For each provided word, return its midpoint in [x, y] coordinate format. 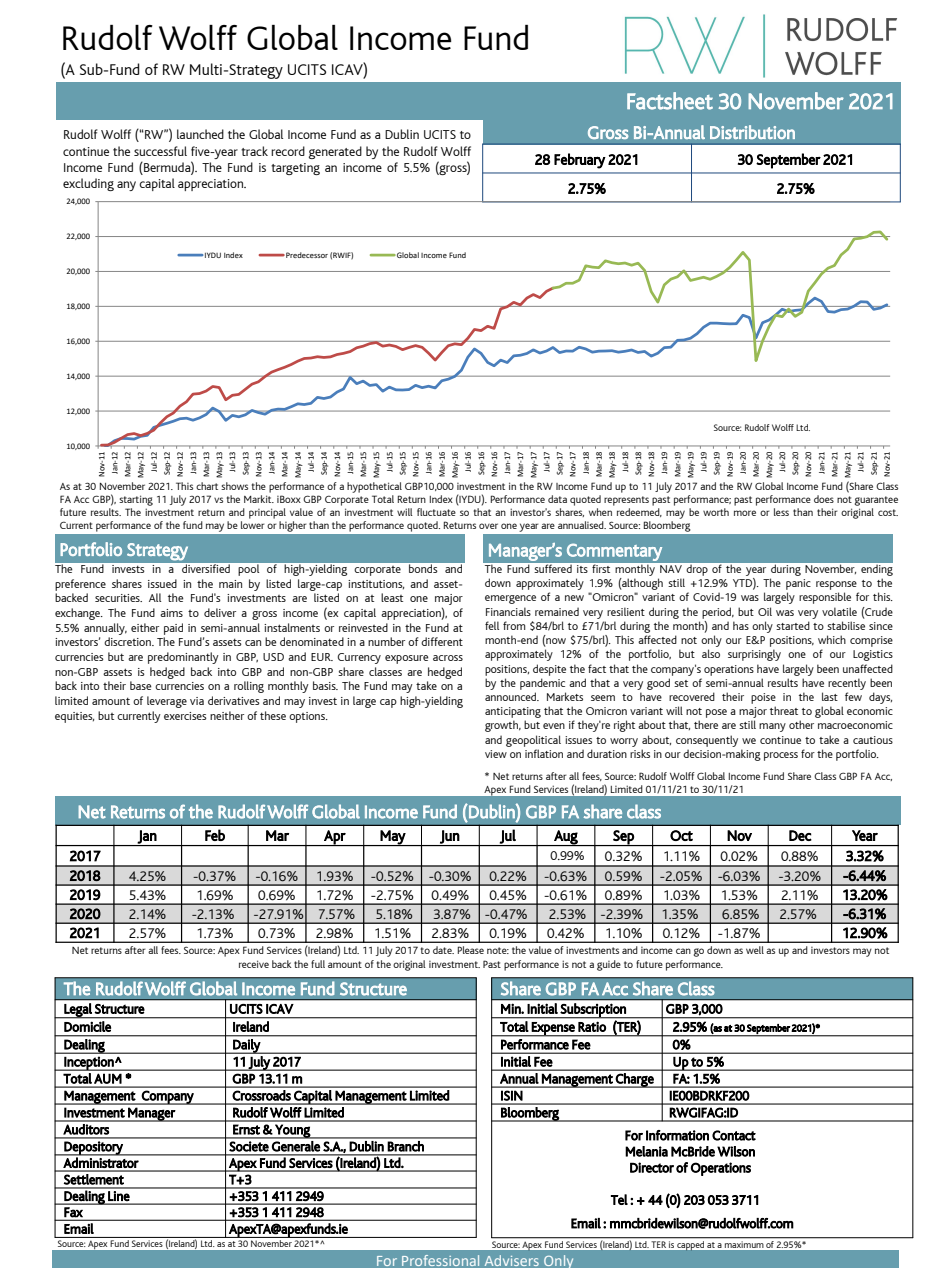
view [496, 754]
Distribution [752, 132]
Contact [734, 1135]
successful [160, 151]
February [580, 161]
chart [207, 486]
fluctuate [436, 512]
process [781, 756]
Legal [78, 1010]
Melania [646, 1151]
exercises [185, 716]
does [824, 499]
